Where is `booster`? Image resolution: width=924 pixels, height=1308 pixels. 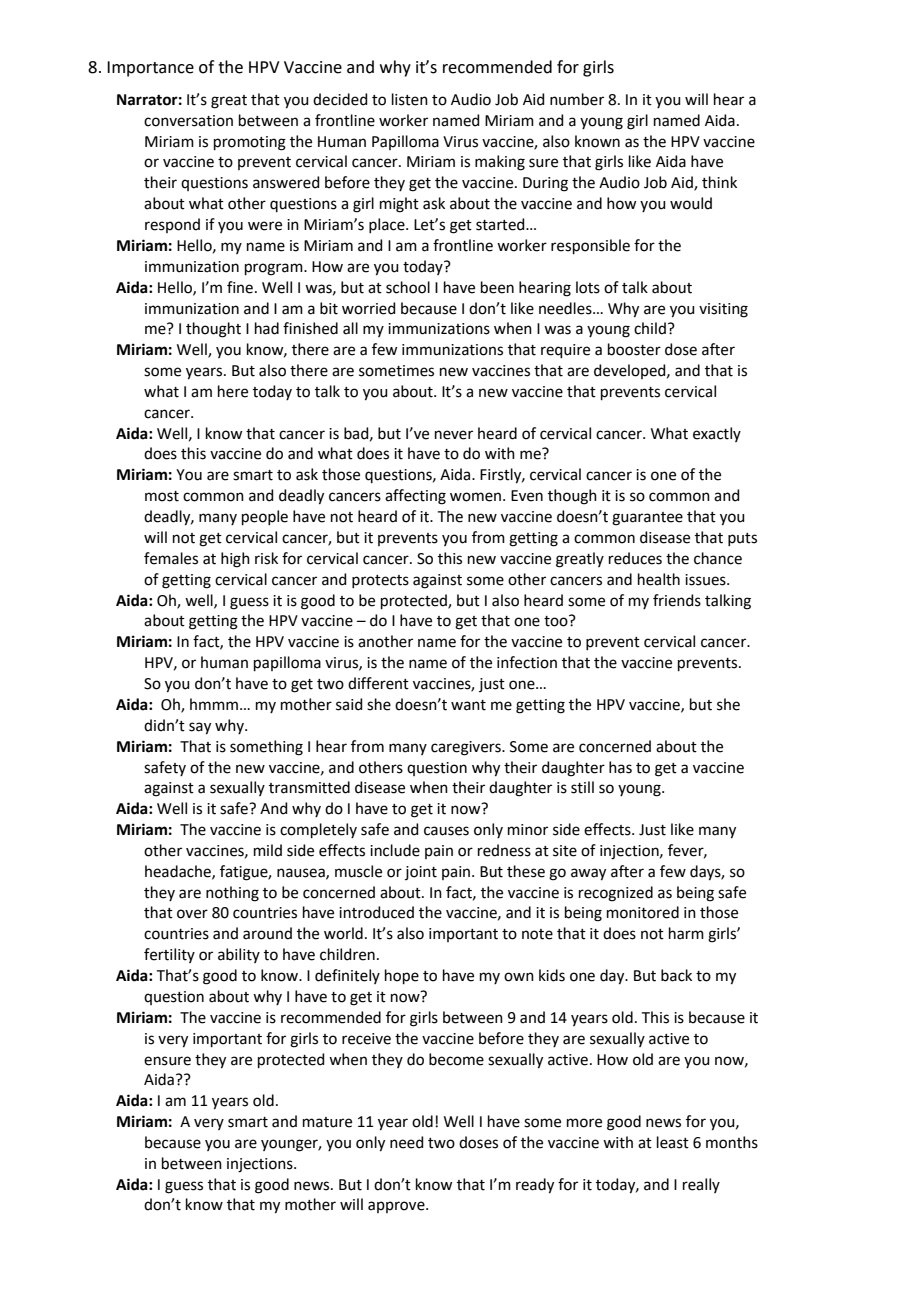
booster is located at coordinates (634, 349).
